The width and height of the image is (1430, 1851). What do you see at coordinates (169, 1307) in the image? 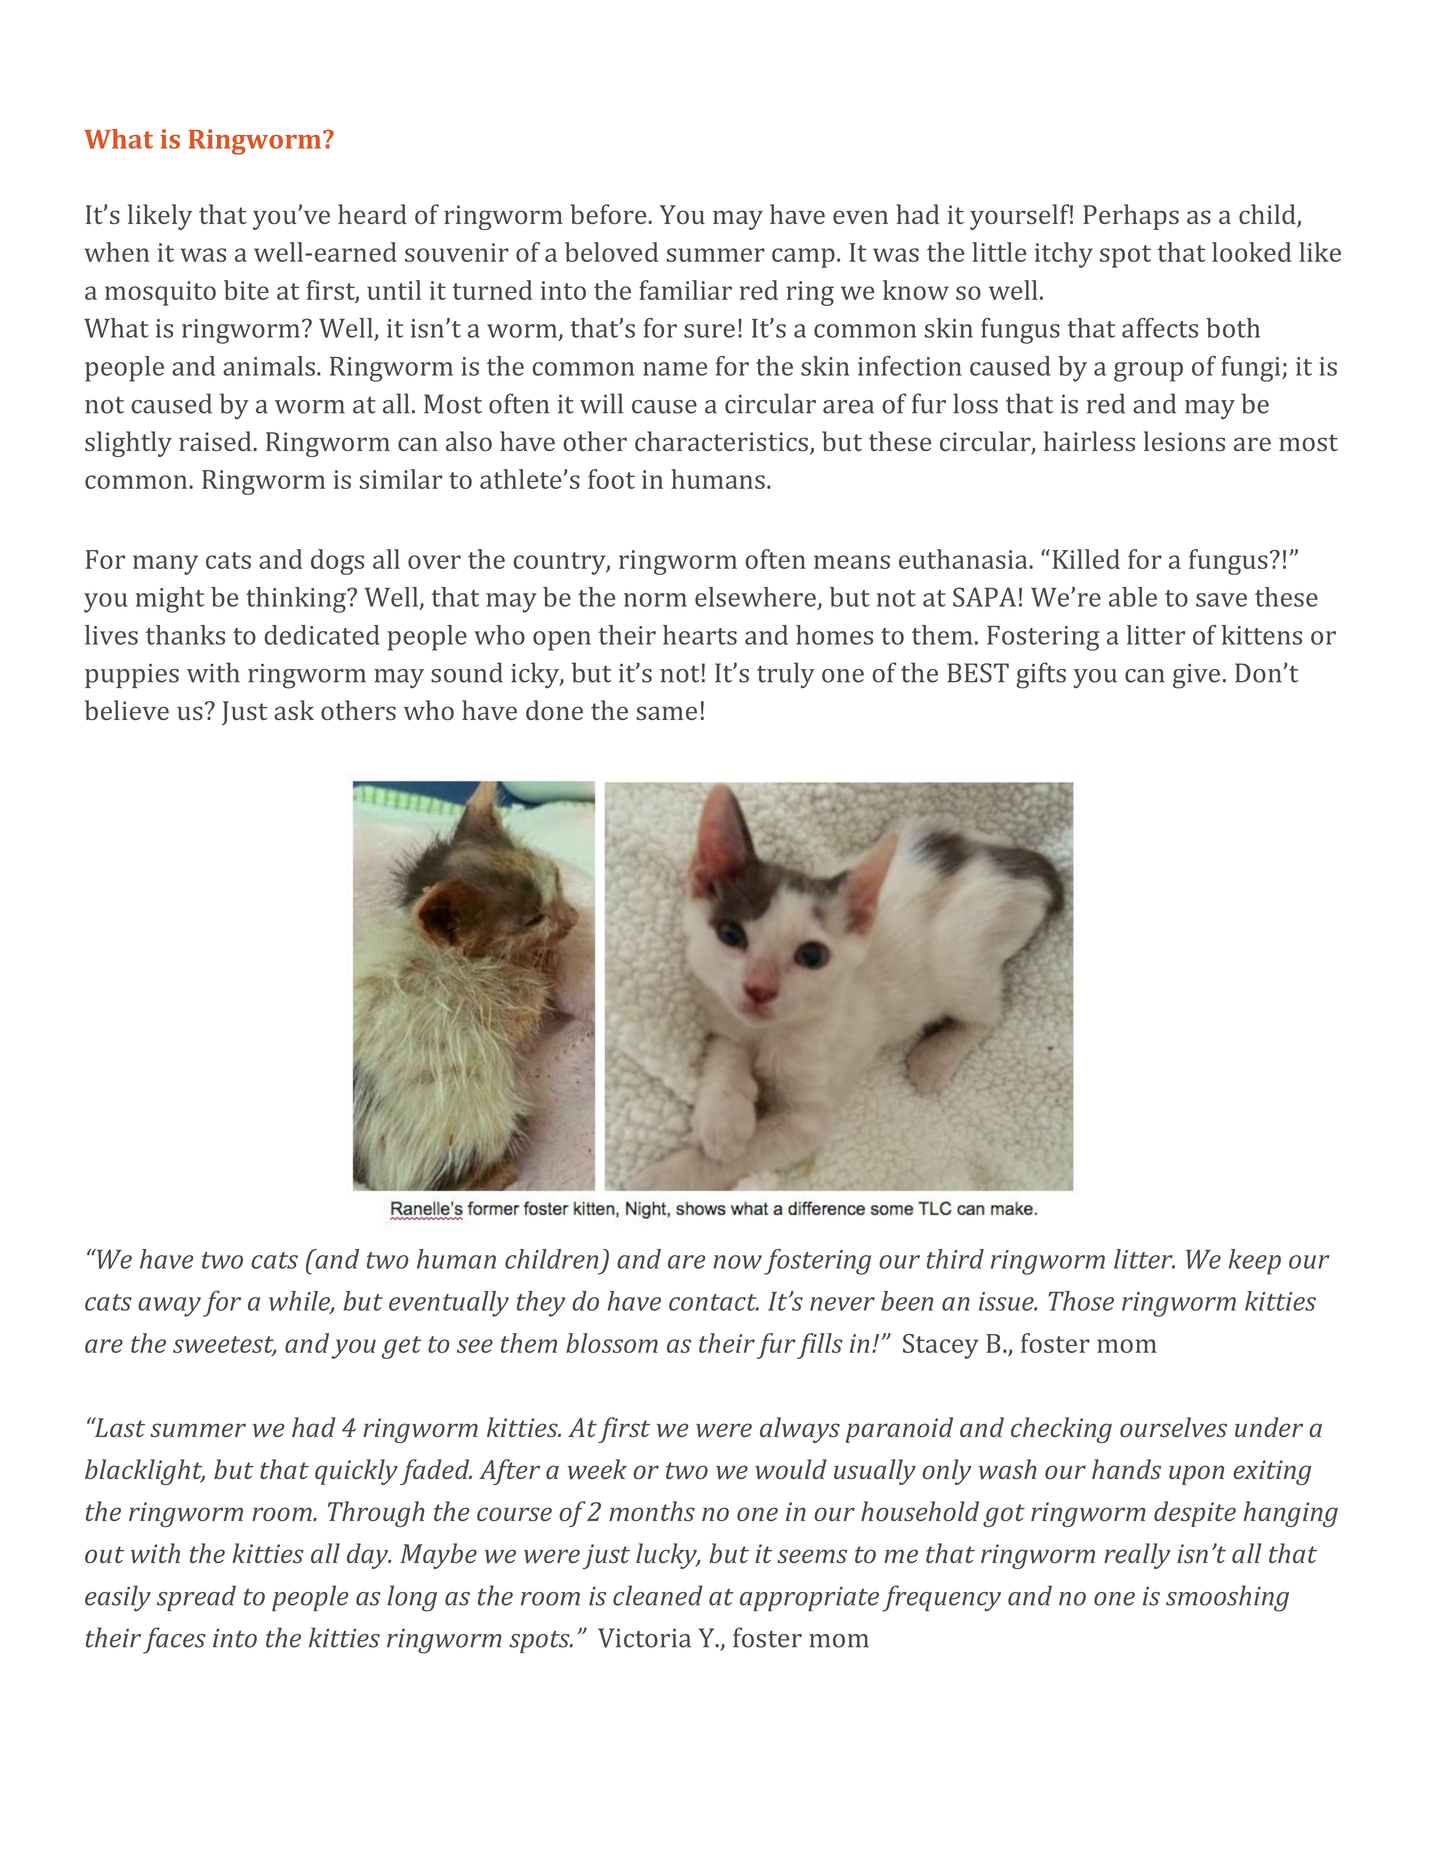
I see `away` at bounding box center [169, 1307].
